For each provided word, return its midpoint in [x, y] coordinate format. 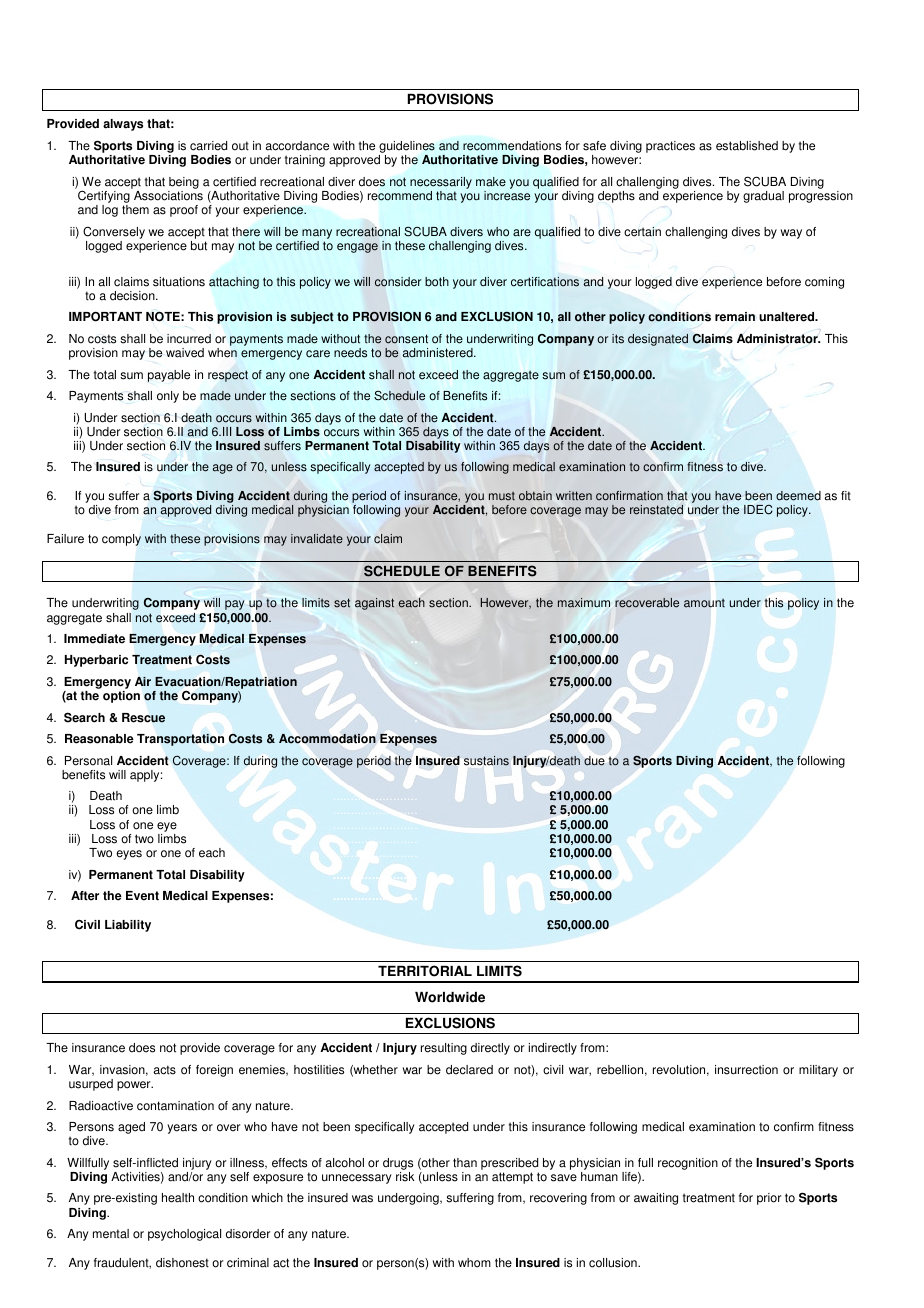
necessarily [441, 184]
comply [121, 540]
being [183, 184]
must [502, 496]
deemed [798, 496]
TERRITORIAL [425, 971]
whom [474, 1263]
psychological [184, 1235]
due [594, 761]
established [747, 146]
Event [142, 896]
